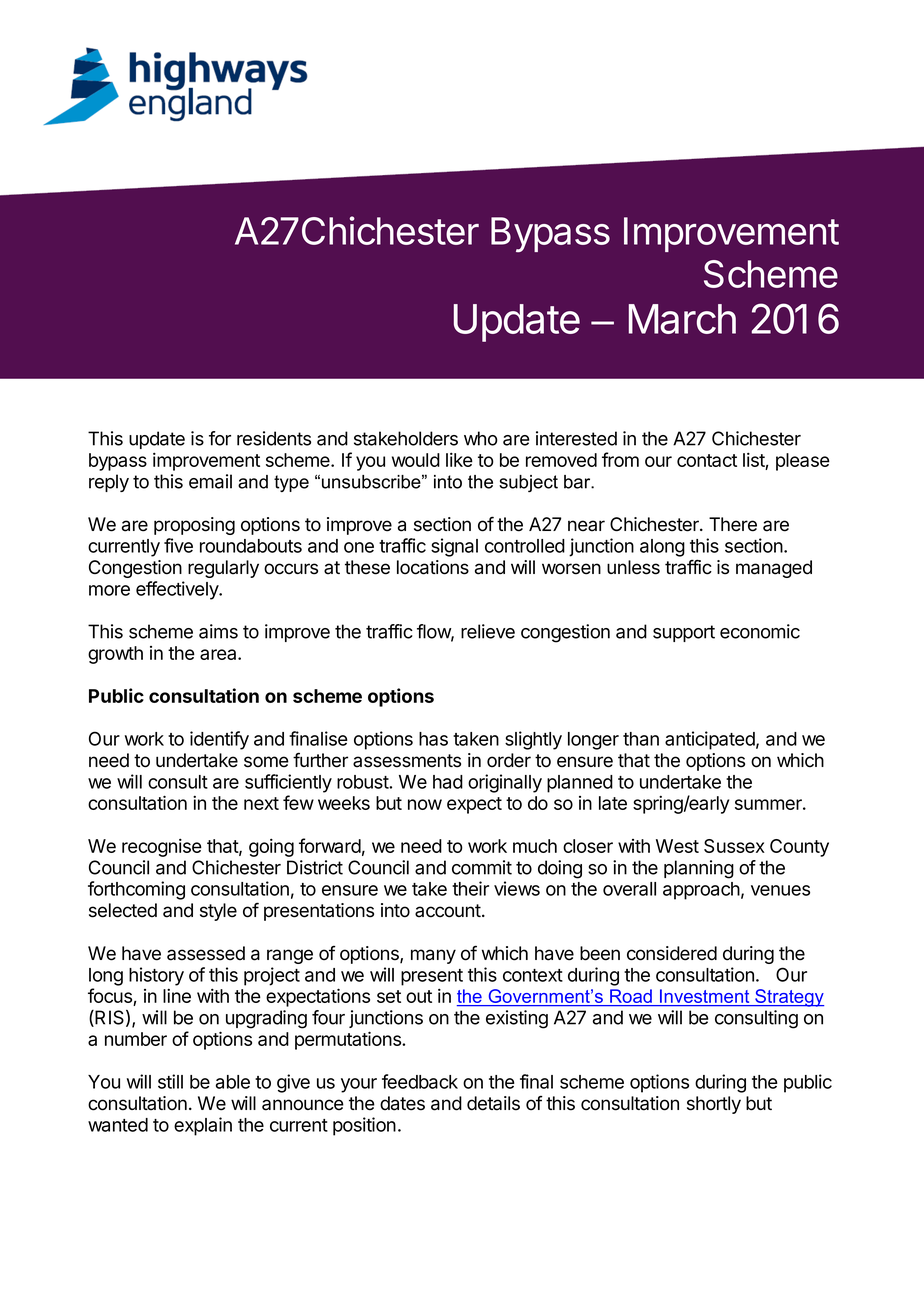 The height and width of the document is (1308, 924). What do you see at coordinates (170, 1081) in the document?
I see `still` at bounding box center [170, 1081].
